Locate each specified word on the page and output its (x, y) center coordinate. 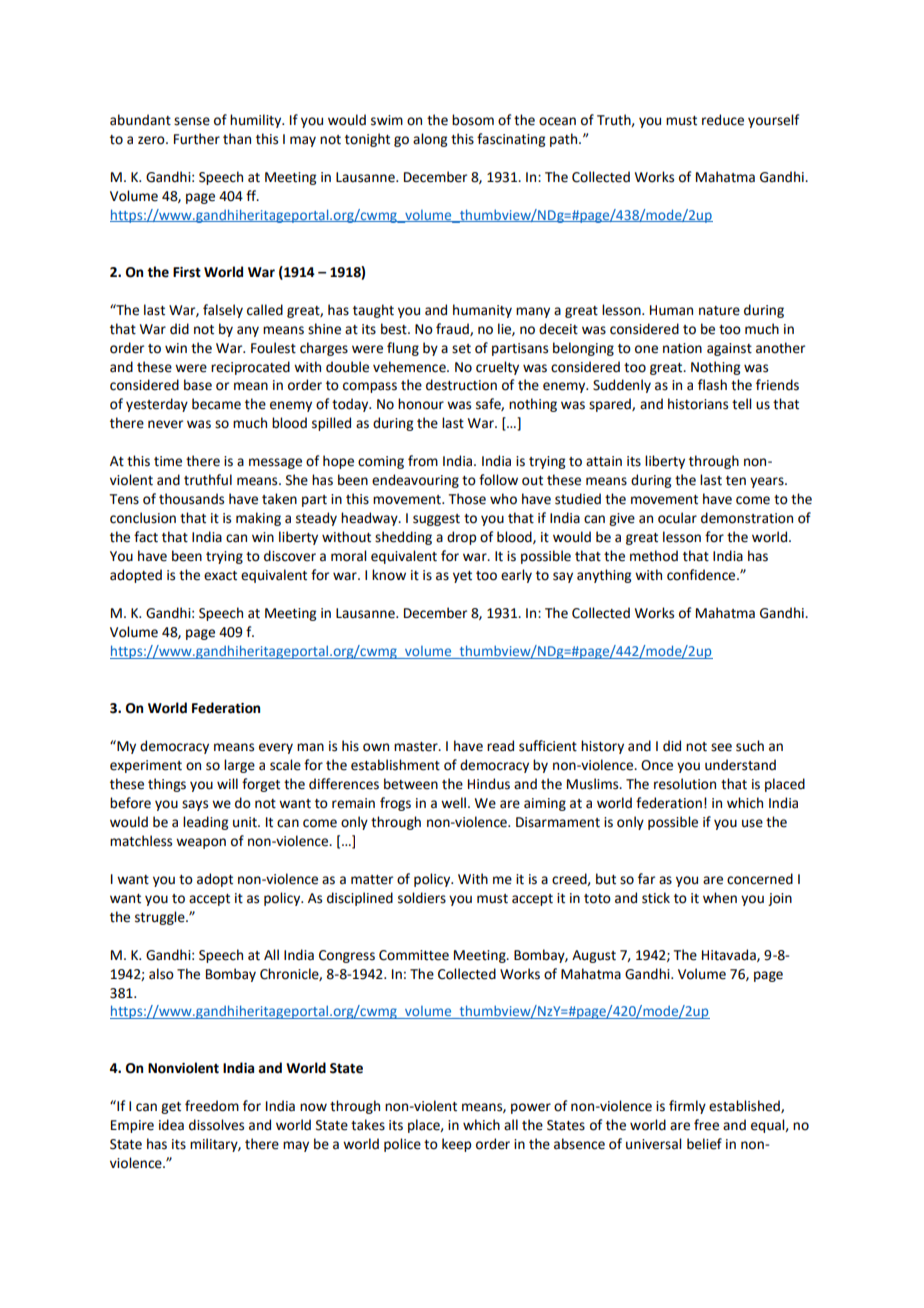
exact (220, 576)
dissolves (216, 1125)
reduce (723, 120)
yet (462, 577)
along (430, 140)
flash (712, 385)
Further (197, 139)
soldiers (422, 898)
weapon (201, 843)
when (720, 898)
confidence (702, 575)
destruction (461, 385)
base (198, 385)
